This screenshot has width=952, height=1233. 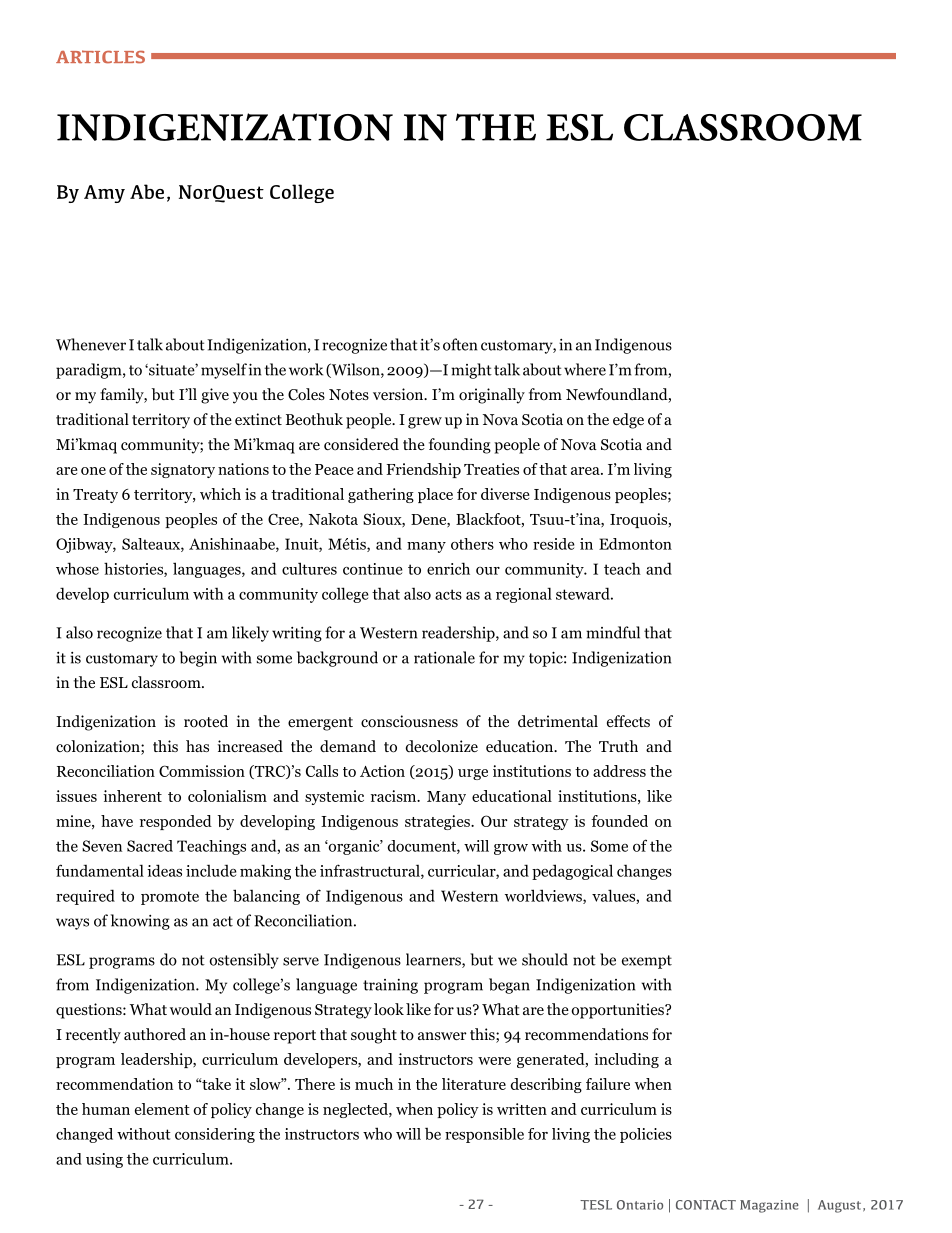 What do you see at coordinates (176, 822) in the screenshot?
I see `responded` at bounding box center [176, 822].
